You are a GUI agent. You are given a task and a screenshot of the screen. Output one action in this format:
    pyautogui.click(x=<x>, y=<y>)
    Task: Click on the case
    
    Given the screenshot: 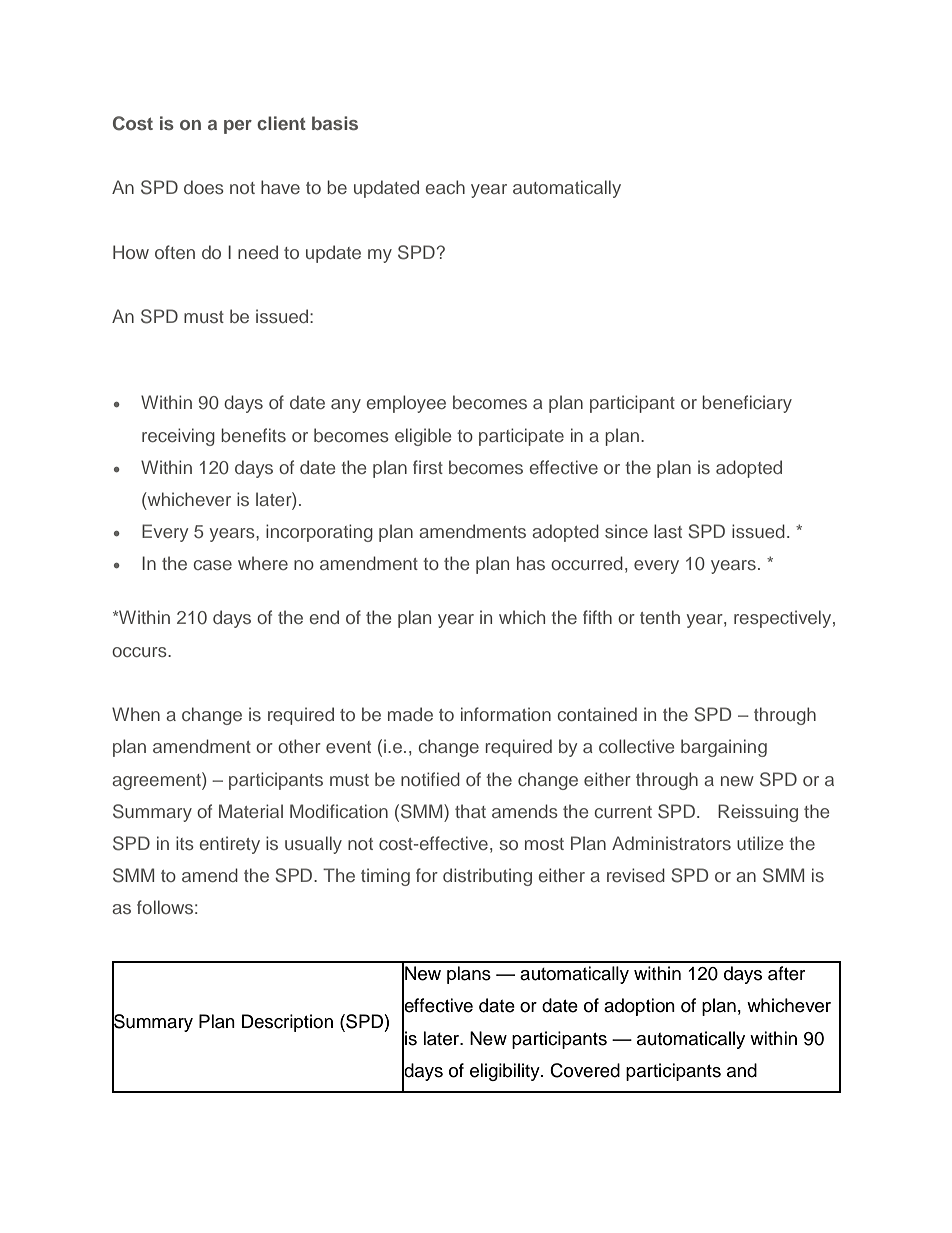 What is the action you would take?
    pyautogui.click(x=212, y=565)
